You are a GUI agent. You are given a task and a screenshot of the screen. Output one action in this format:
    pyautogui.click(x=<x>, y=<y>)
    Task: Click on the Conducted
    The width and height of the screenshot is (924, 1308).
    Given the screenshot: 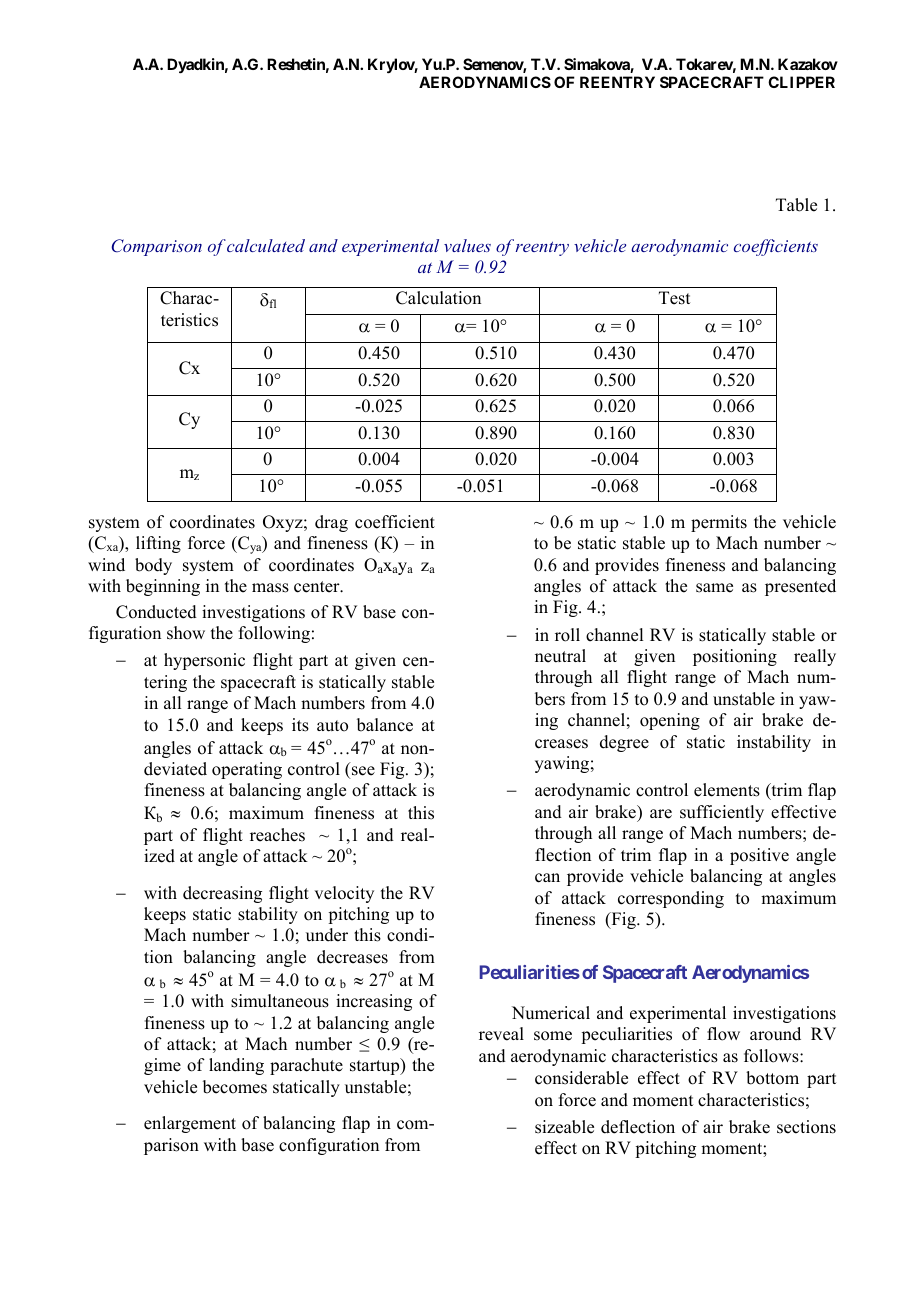 What is the action you would take?
    pyautogui.click(x=156, y=612)
